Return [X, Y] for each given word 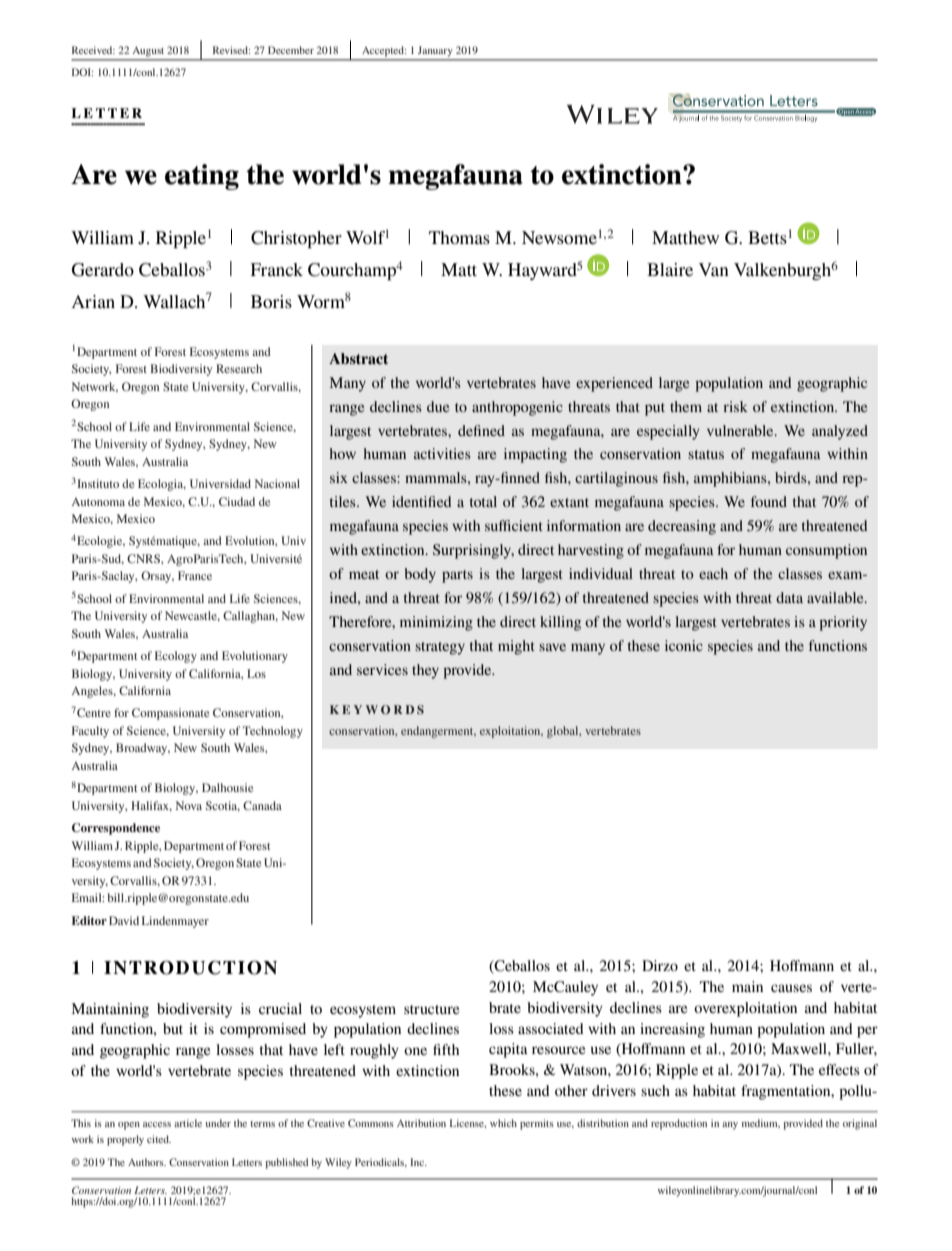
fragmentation [787, 1092]
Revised [231, 50]
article [188, 1123]
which [503, 1123]
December [291, 50]
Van [714, 269]
